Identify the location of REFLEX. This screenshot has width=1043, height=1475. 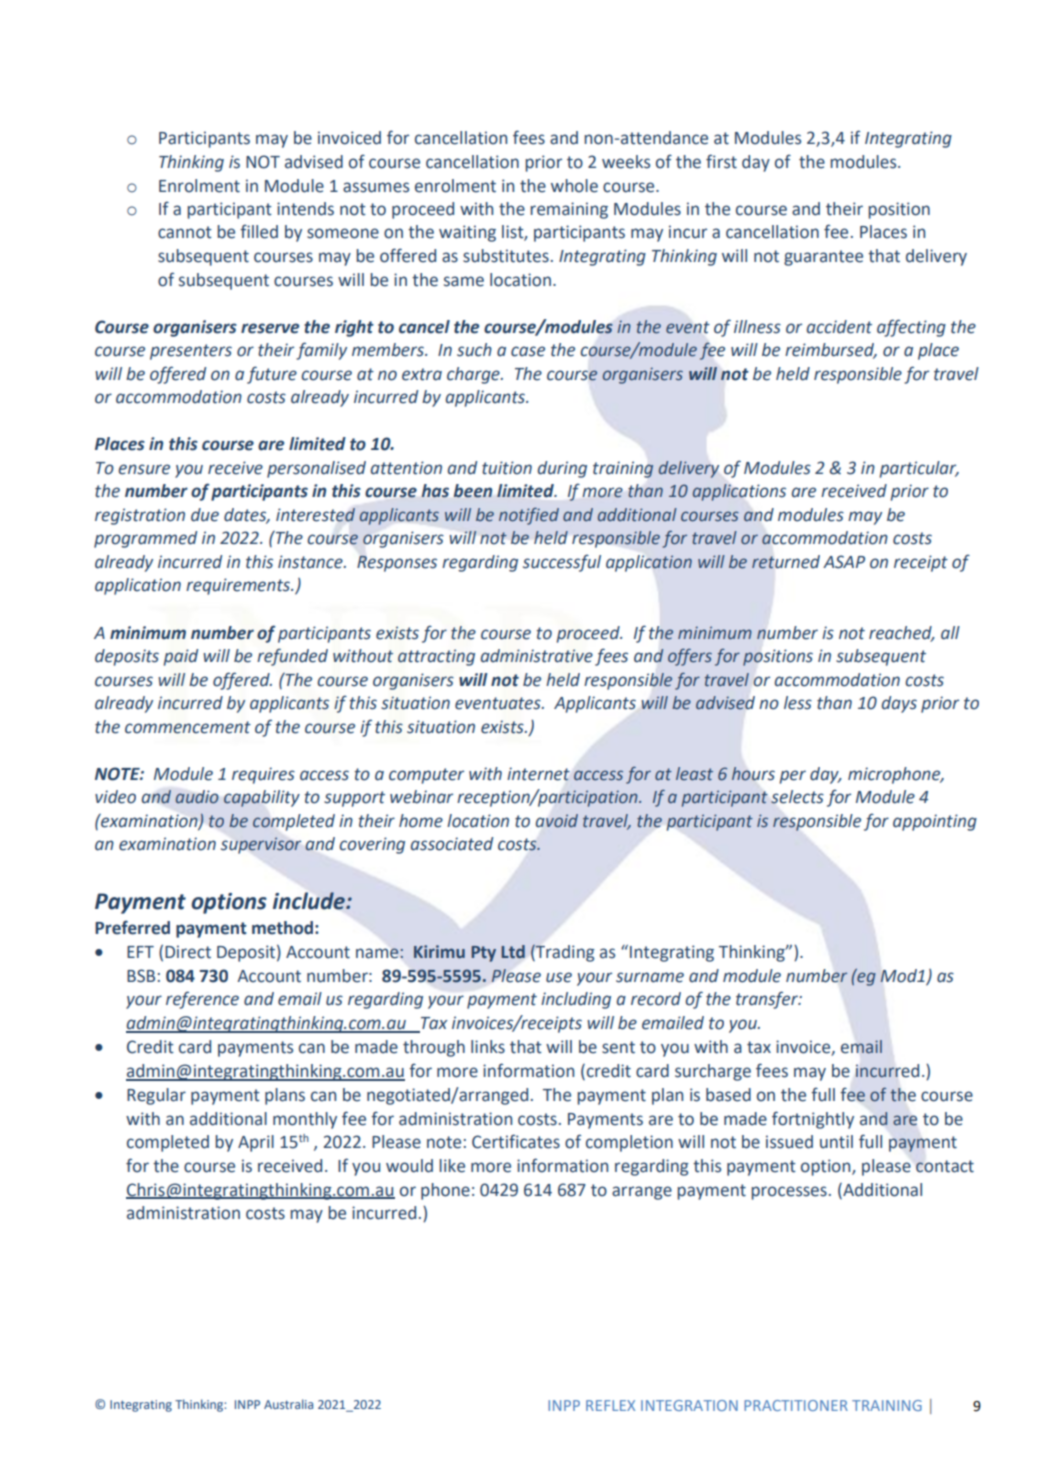
(610, 1405).
